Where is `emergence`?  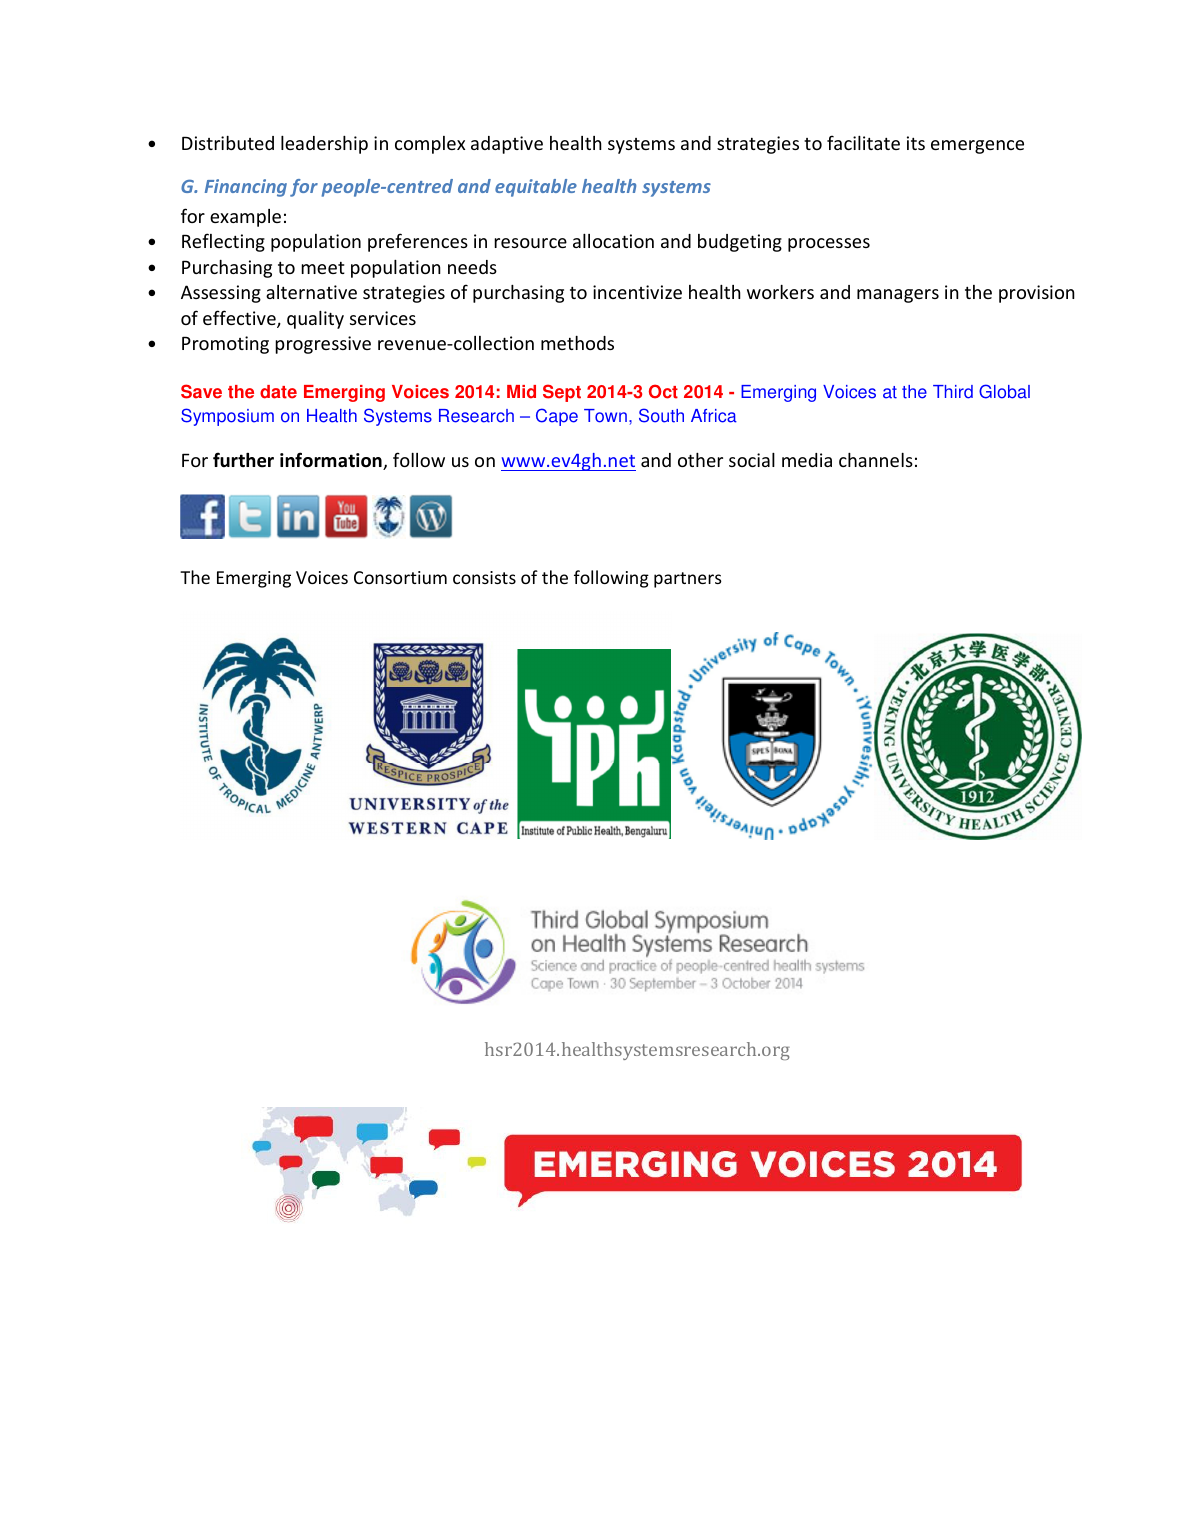
emergence is located at coordinates (977, 147).
